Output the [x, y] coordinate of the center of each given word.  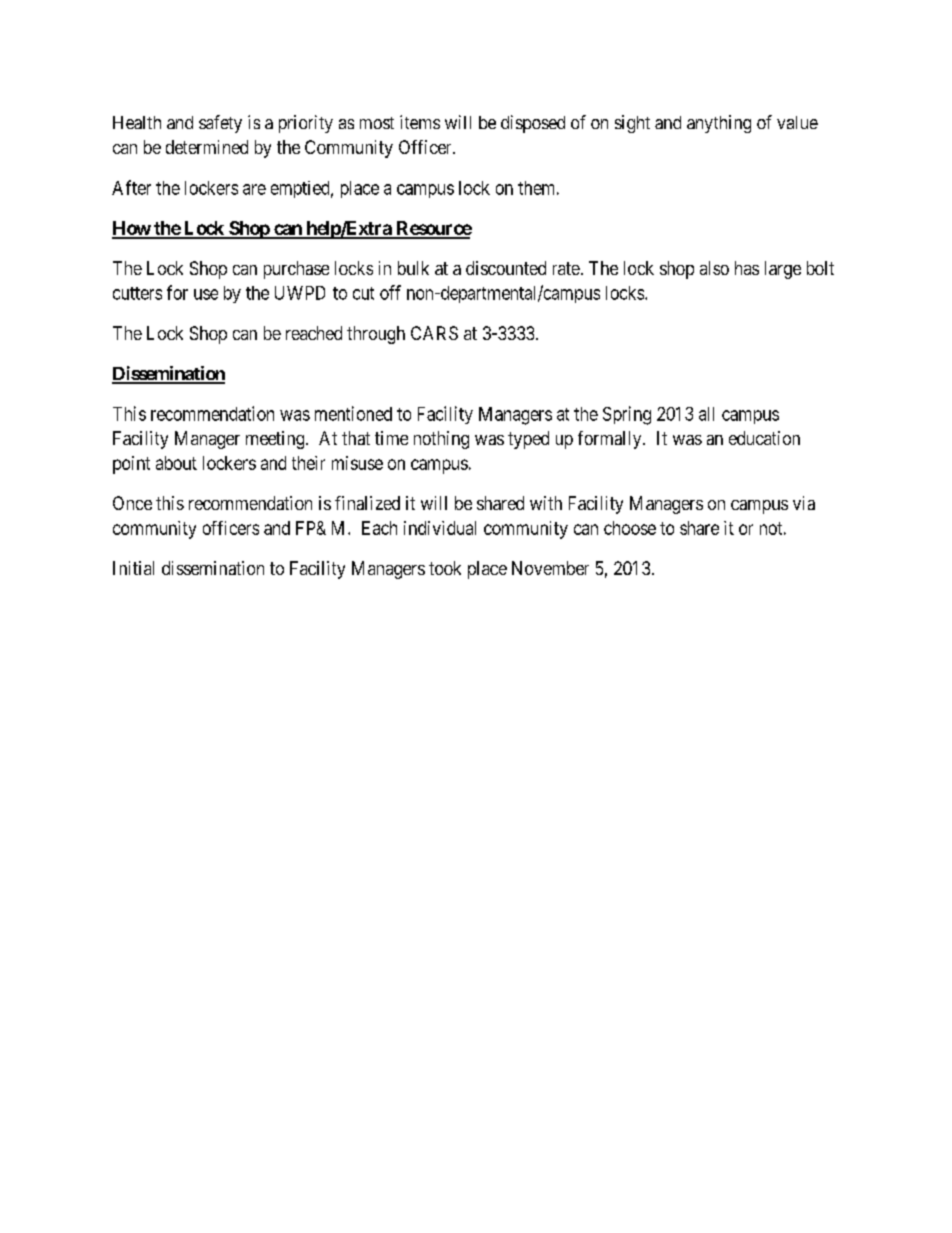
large [783, 270]
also [714, 268]
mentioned [353, 413]
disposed [533, 124]
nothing [441, 440]
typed [528, 440]
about [176, 463]
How [132, 229]
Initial [133, 568]
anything [719, 124]
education [764, 438]
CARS [434, 333]
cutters [137, 293]
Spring [627, 415]
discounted [506, 268]
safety [220, 124]
